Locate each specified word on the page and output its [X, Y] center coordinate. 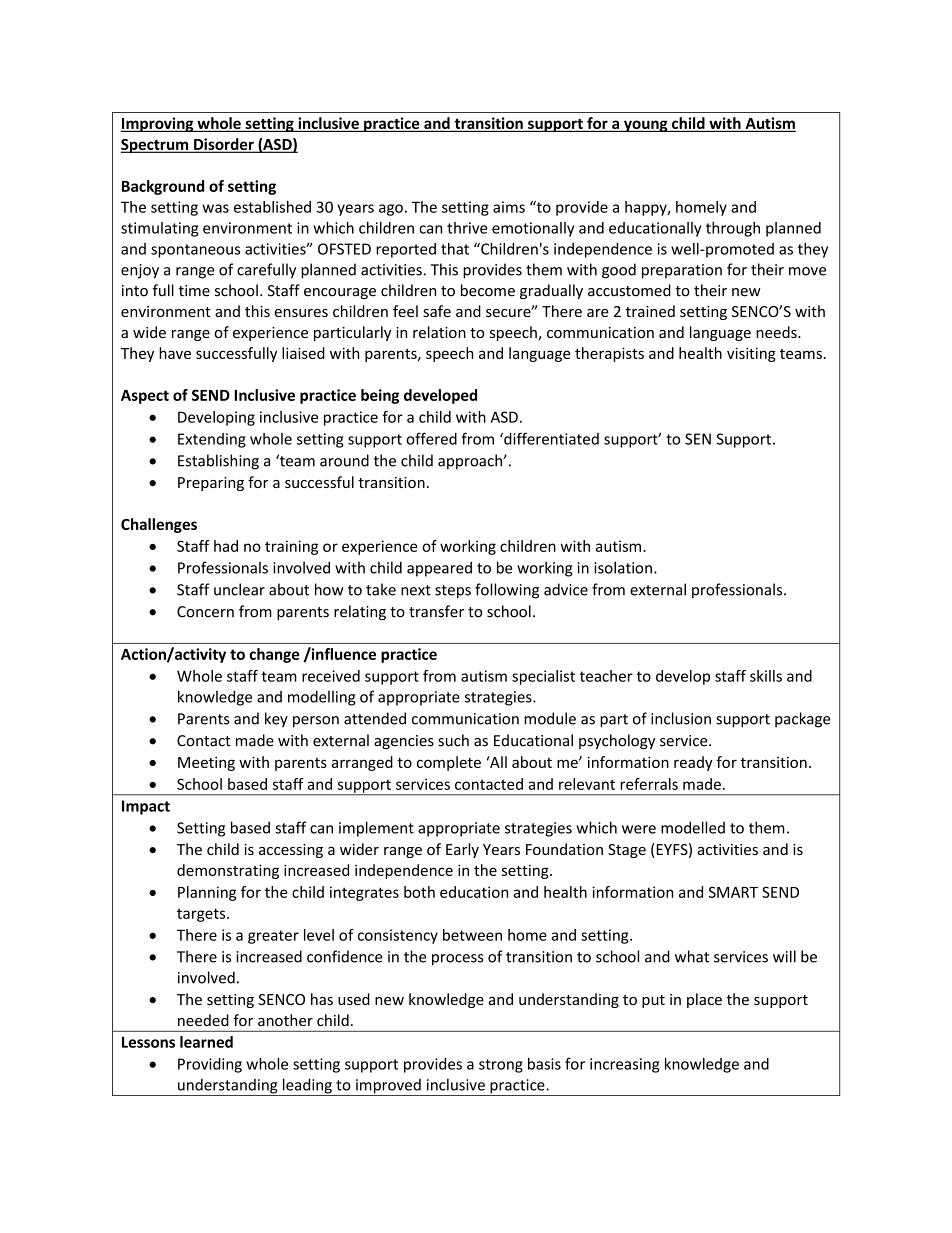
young [646, 126]
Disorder [224, 145]
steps [453, 592]
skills [766, 676]
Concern [205, 612]
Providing [210, 1065]
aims [509, 207]
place [704, 1000]
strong [501, 1066]
